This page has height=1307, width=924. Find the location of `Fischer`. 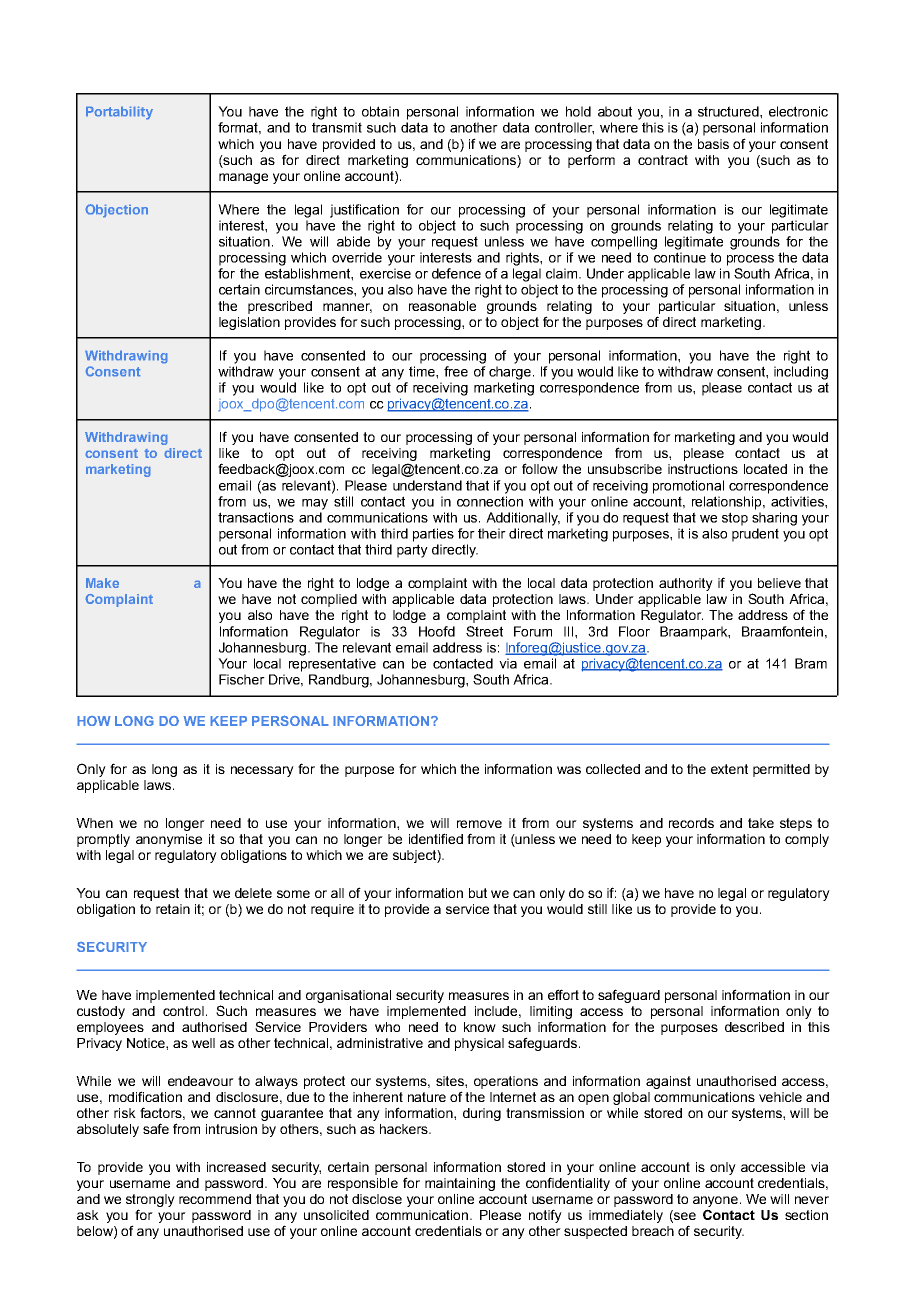

Fischer is located at coordinates (242, 679).
